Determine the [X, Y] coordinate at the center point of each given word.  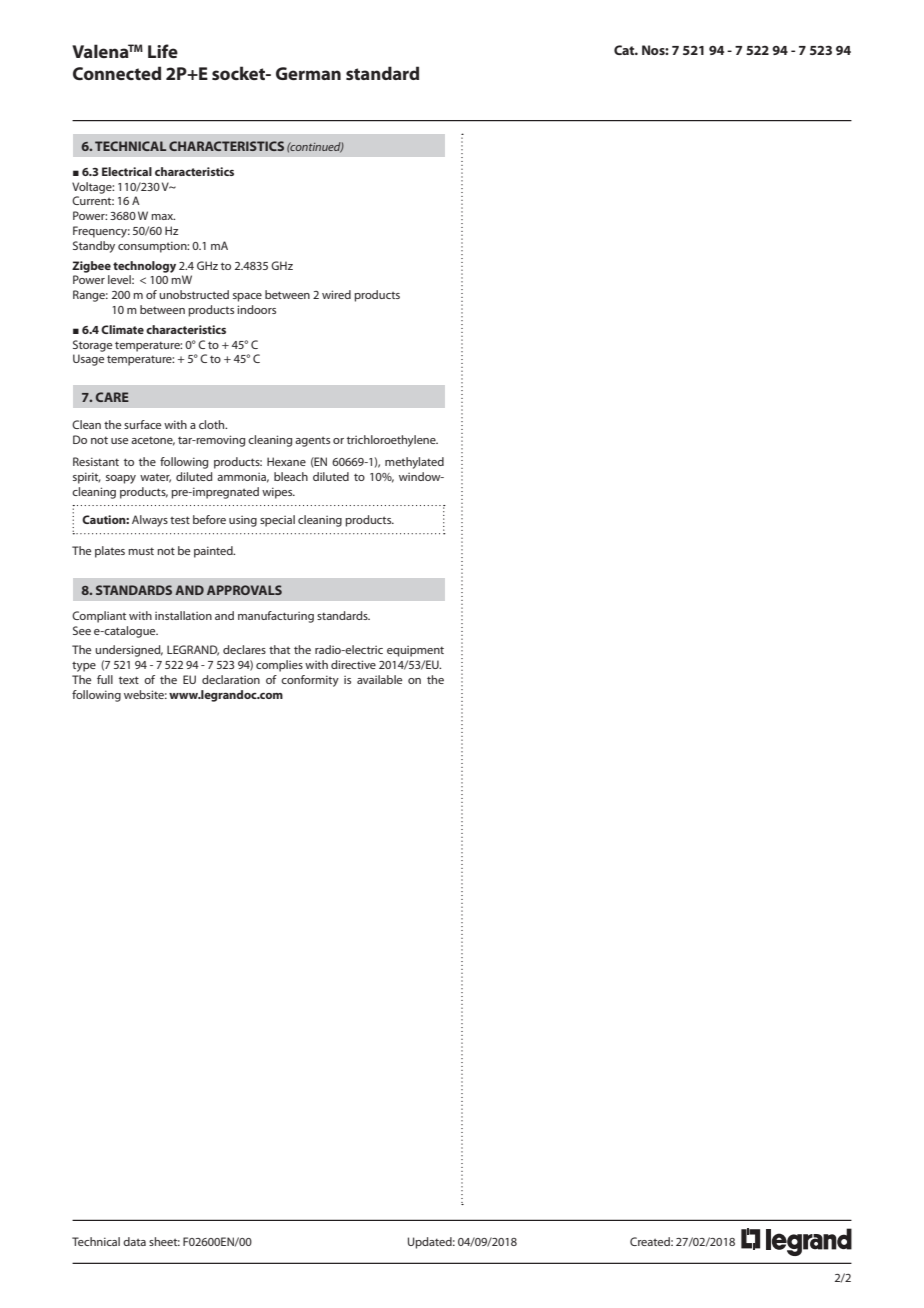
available [379, 679]
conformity [310, 681]
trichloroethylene [392, 441]
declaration [231, 679]
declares [244, 649]
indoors [256, 309]
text [129, 680]
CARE [112, 397]
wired [336, 294]
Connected [117, 73]
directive [353, 664]
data [134, 1241]
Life [163, 51]
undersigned [129, 651]
